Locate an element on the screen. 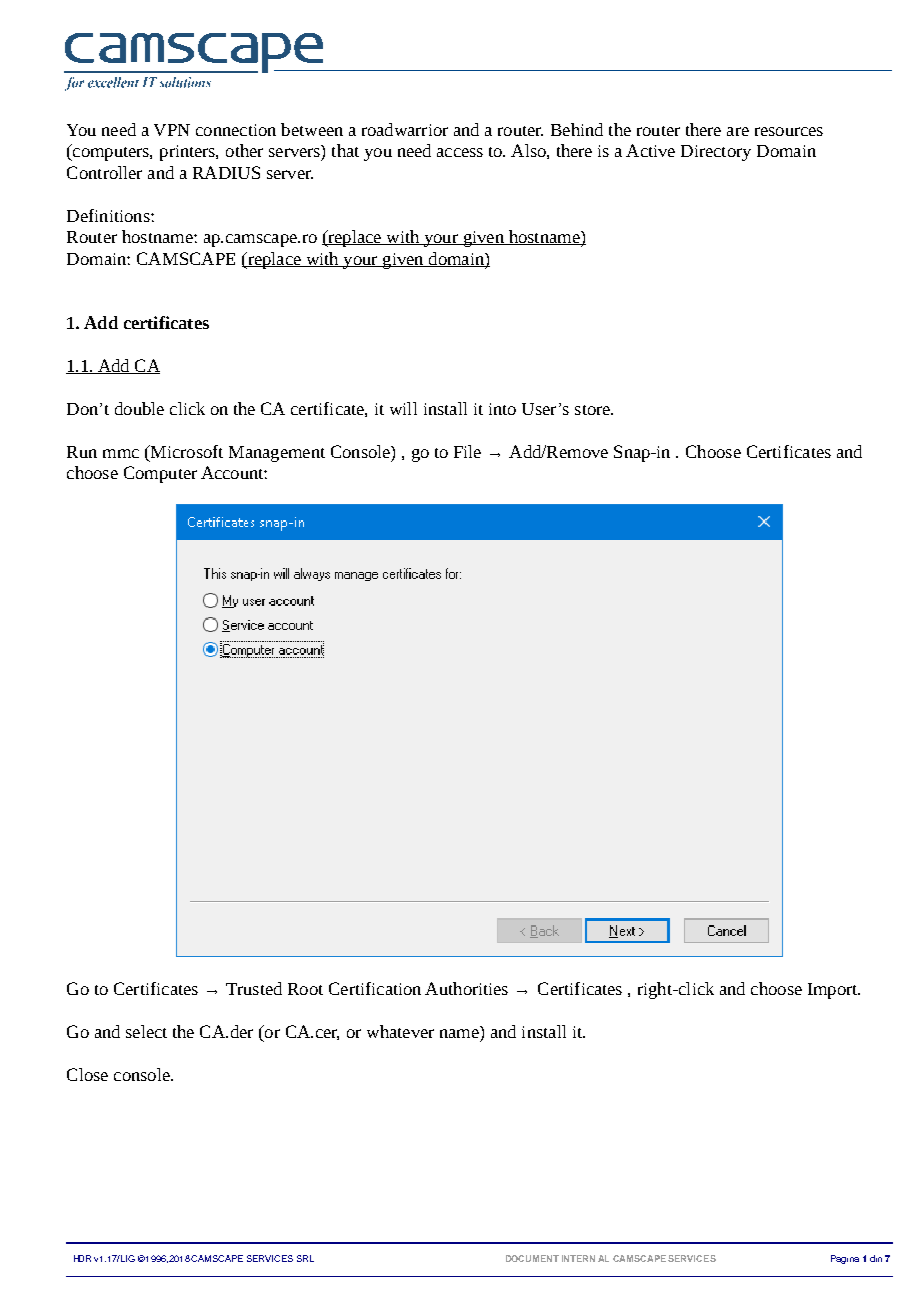 The image size is (924, 1308). VPN is located at coordinates (172, 130).
